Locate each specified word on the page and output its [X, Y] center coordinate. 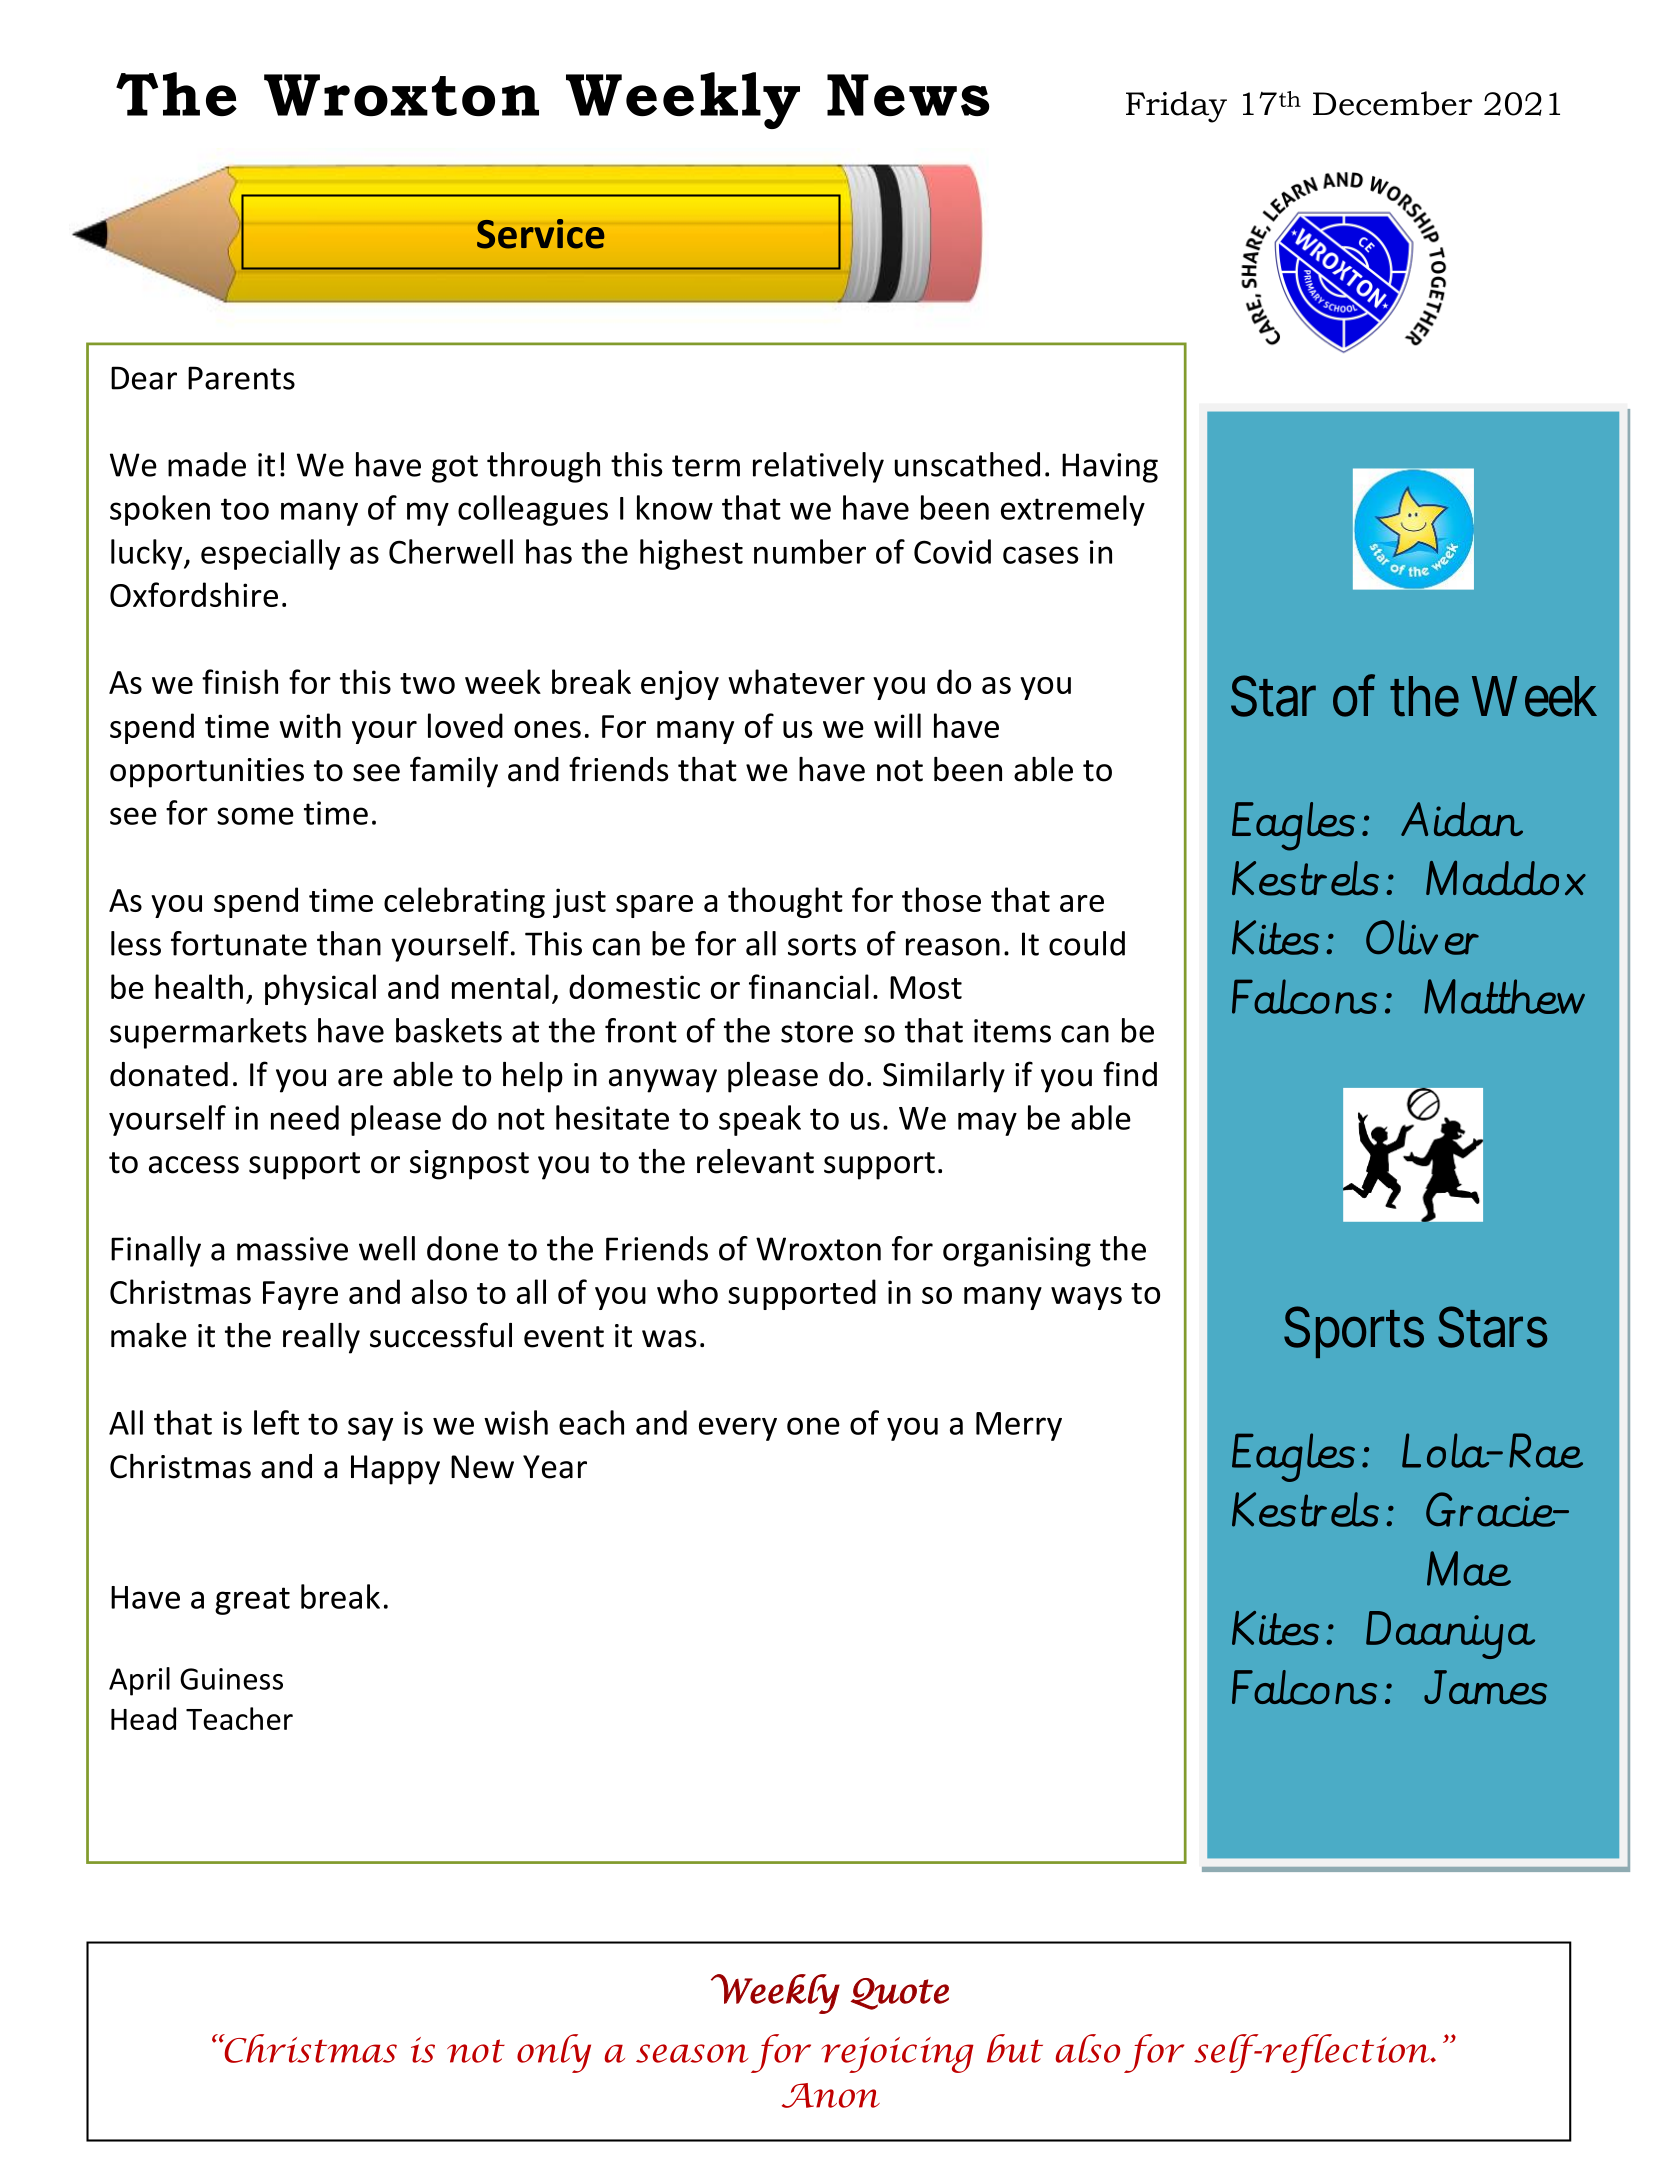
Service [540, 234]
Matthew [1504, 996]
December [1392, 103]
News [908, 95]
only [554, 2053]
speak [760, 1120]
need [305, 1117]
